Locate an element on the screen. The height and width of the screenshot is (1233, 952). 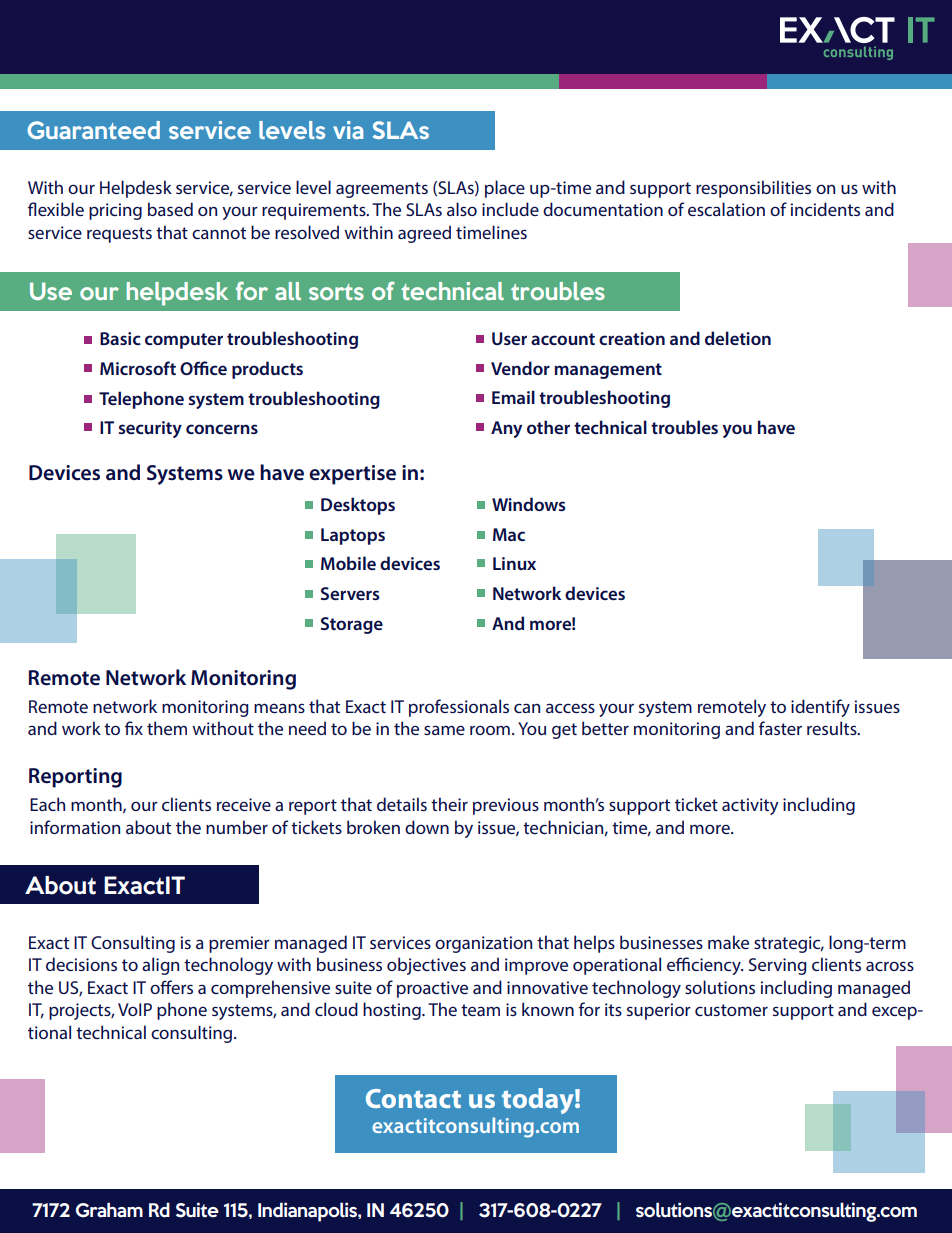
security is located at coordinates (150, 429).
